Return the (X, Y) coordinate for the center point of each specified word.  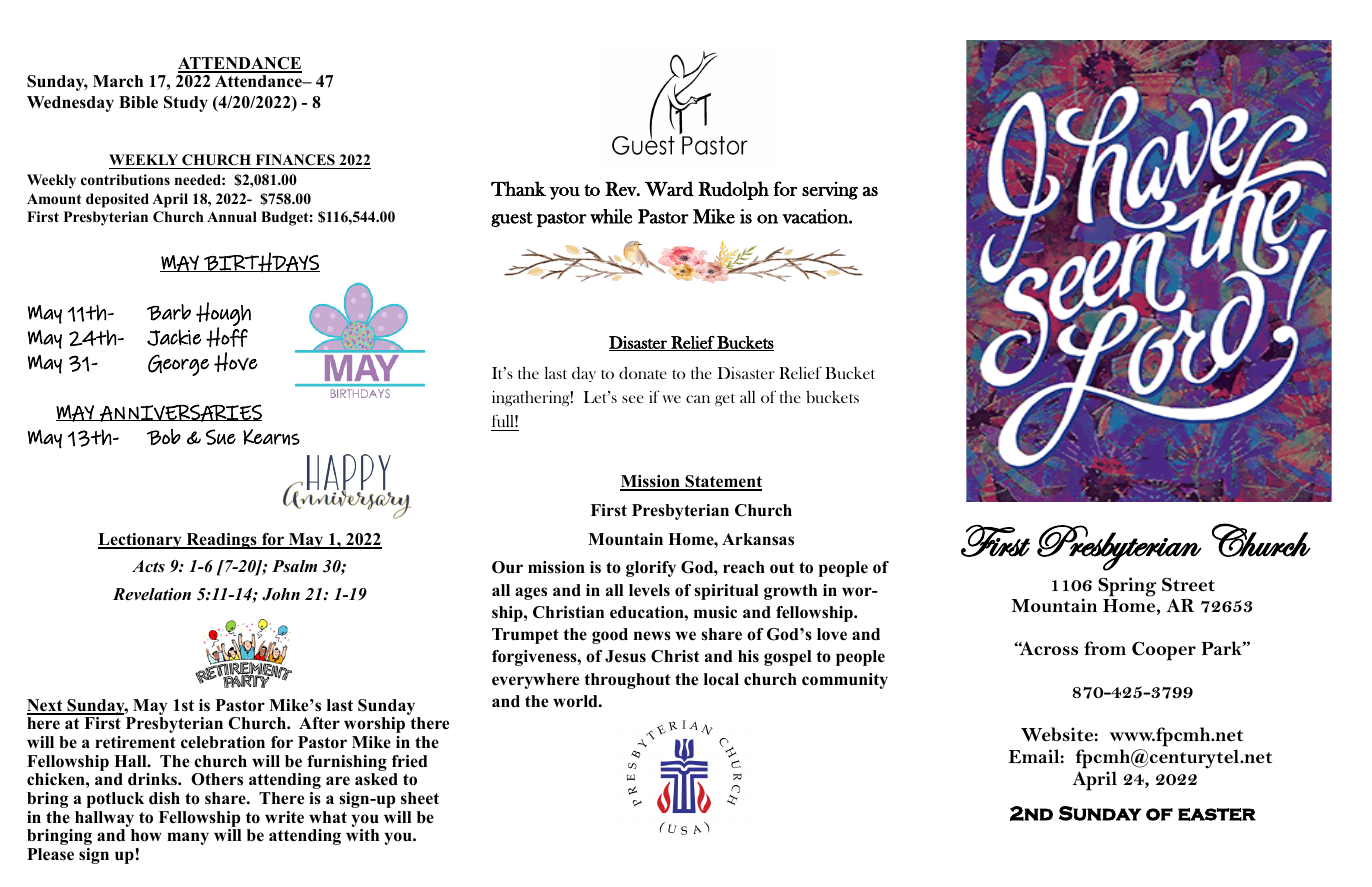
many (188, 838)
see (633, 399)
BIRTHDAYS (261, 262)
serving (830, 190)
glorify (651, 569)
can (698, 399)
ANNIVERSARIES (180, 413)
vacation (816, 216)
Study (186, 104)
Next (46, 706)
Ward (669, 189)
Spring (1127, 587)
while (611, 216)
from (1105, 648)
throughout (627, 681)
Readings (222, 541)
